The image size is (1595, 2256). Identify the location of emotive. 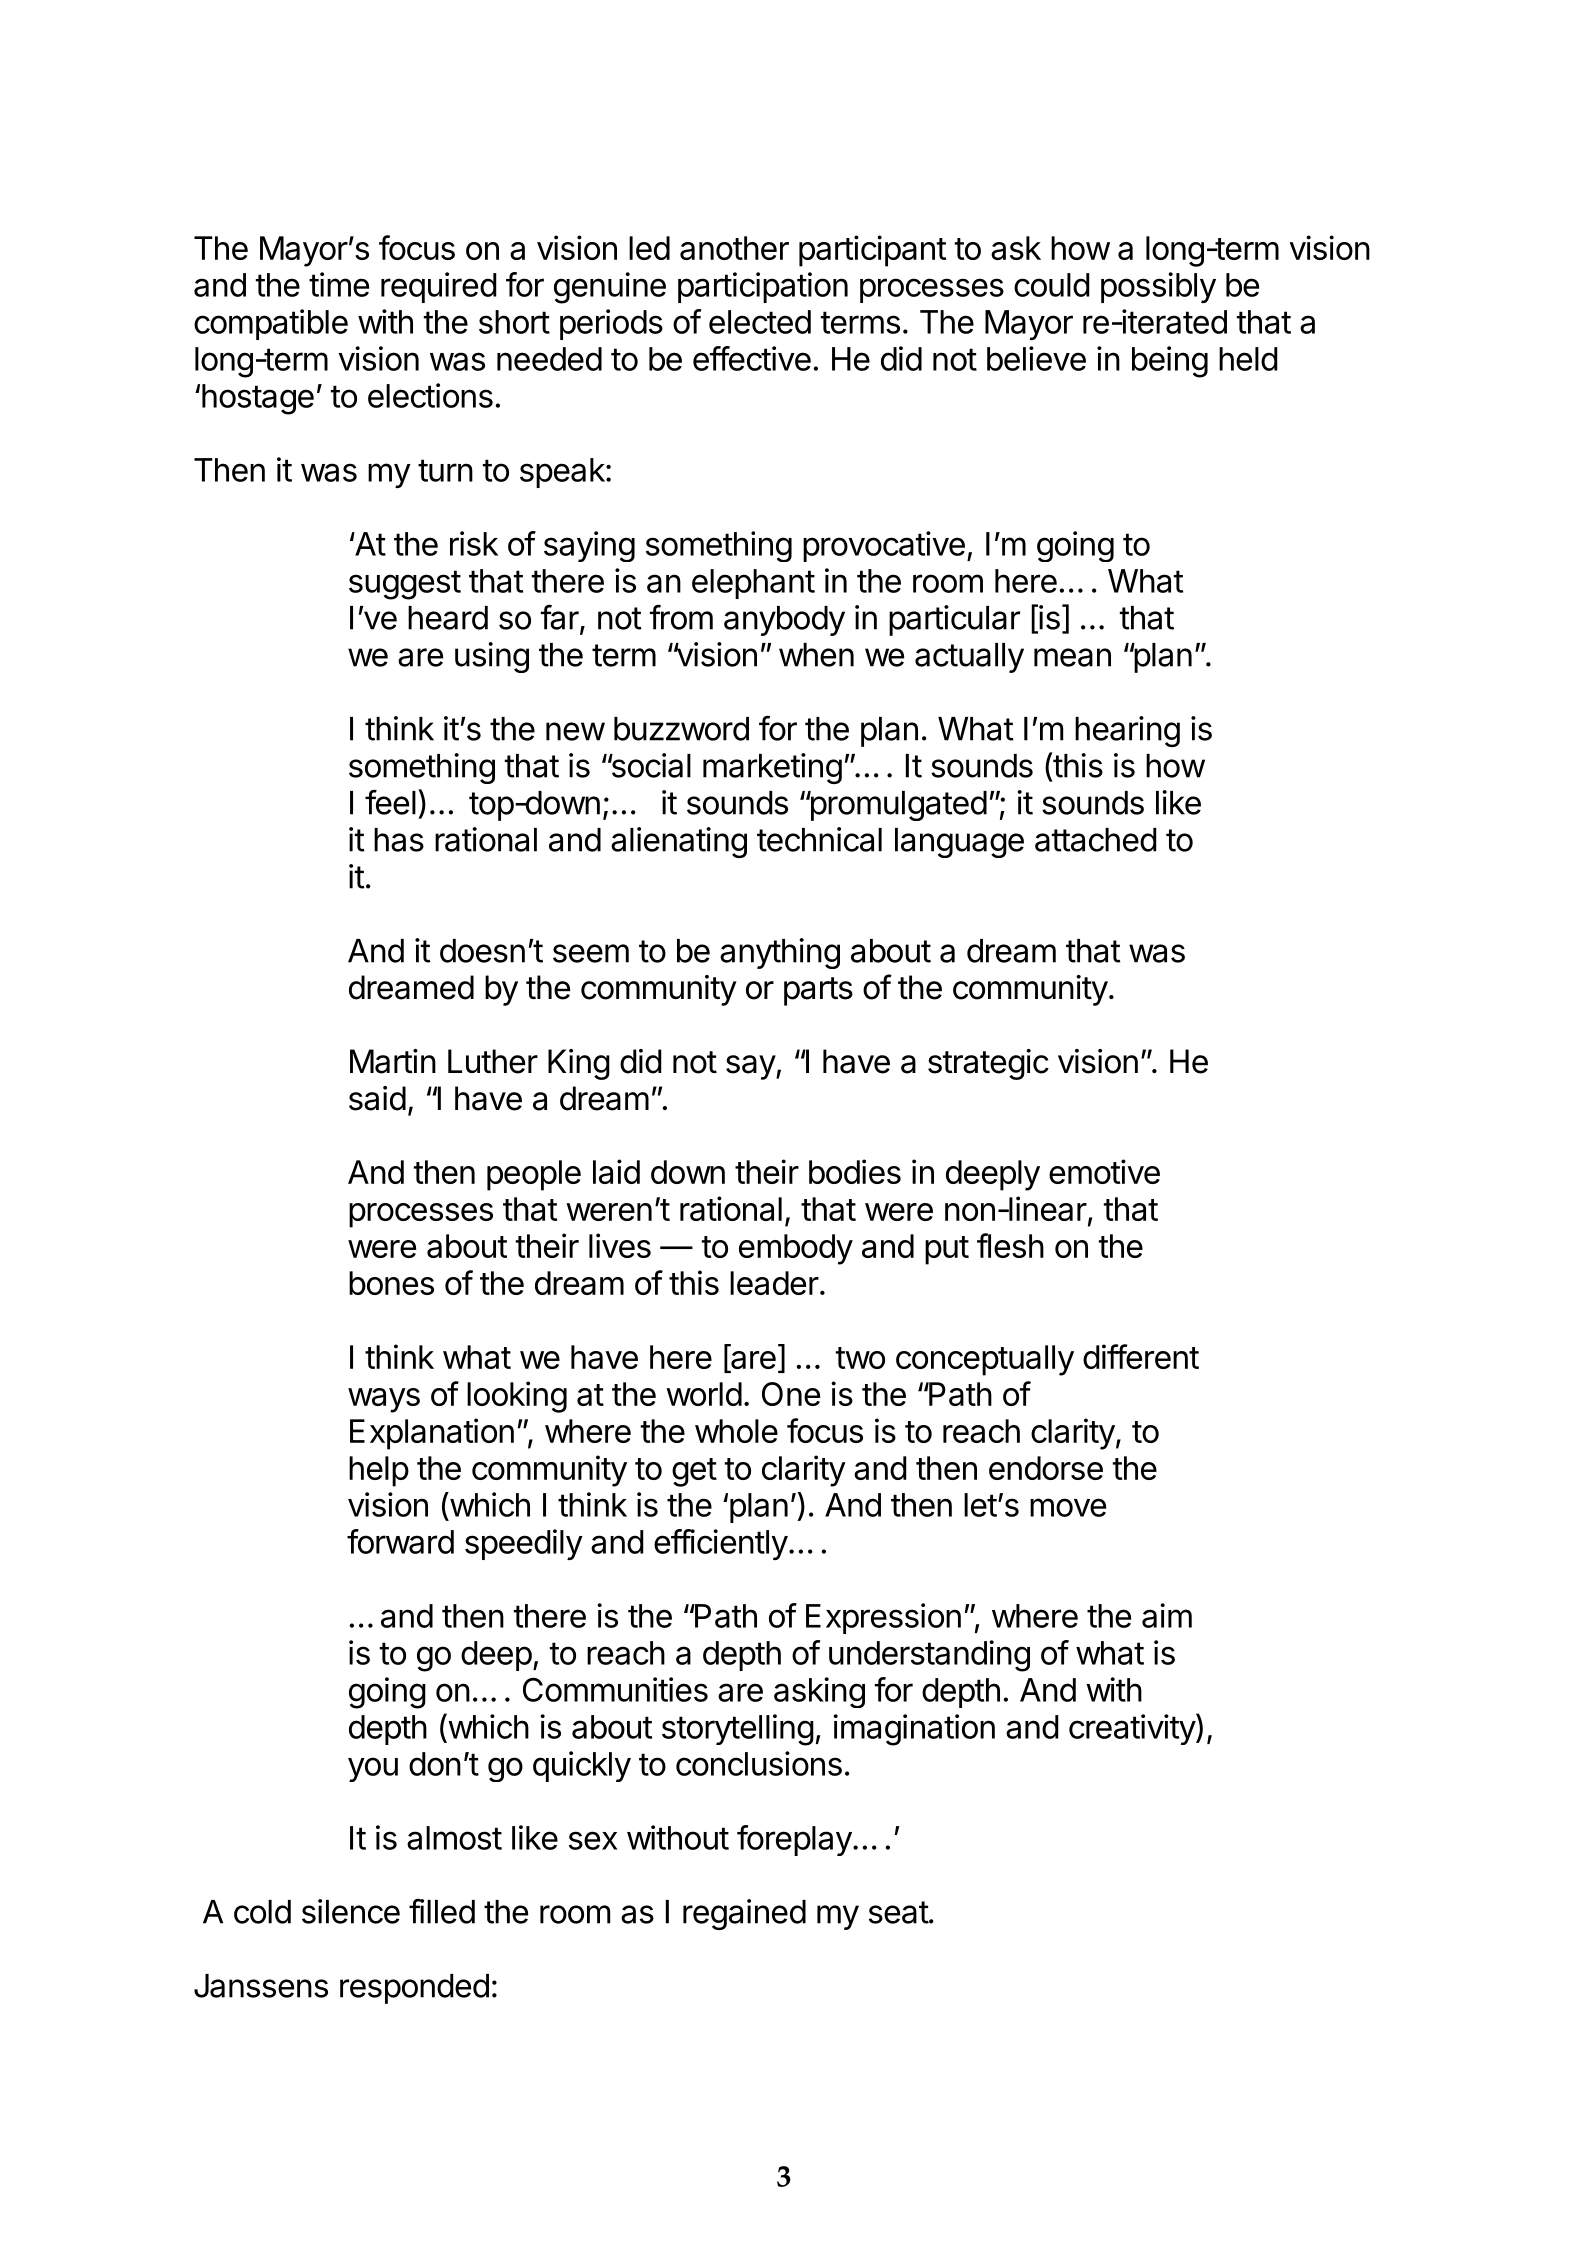
(1104, 1171).
